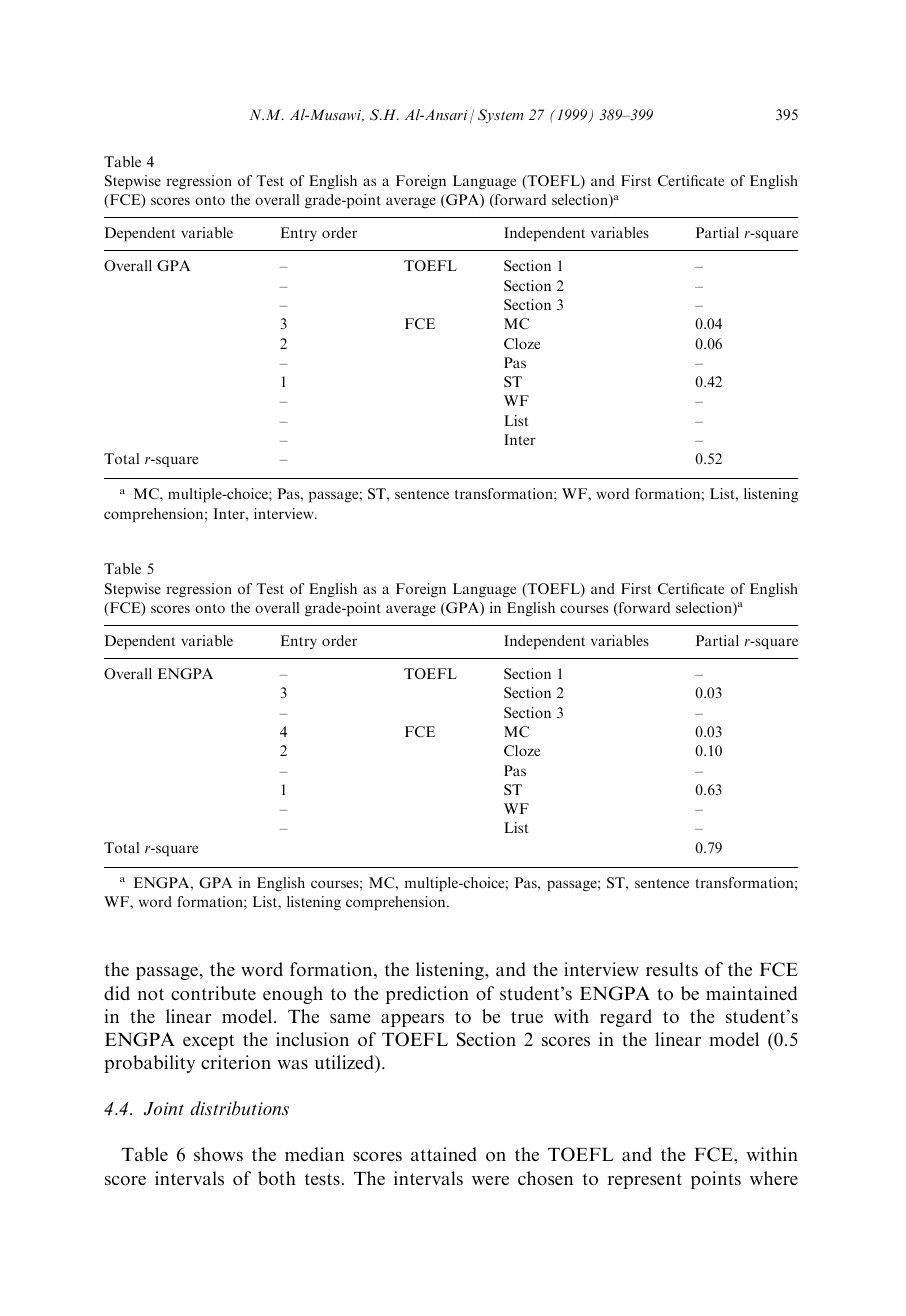 Image resolution: width=906 pixels, height=1316 pixels. What do you see at coordinates (751, 993) in the page?
I see `maintained` at bounding box center [751, 993].
